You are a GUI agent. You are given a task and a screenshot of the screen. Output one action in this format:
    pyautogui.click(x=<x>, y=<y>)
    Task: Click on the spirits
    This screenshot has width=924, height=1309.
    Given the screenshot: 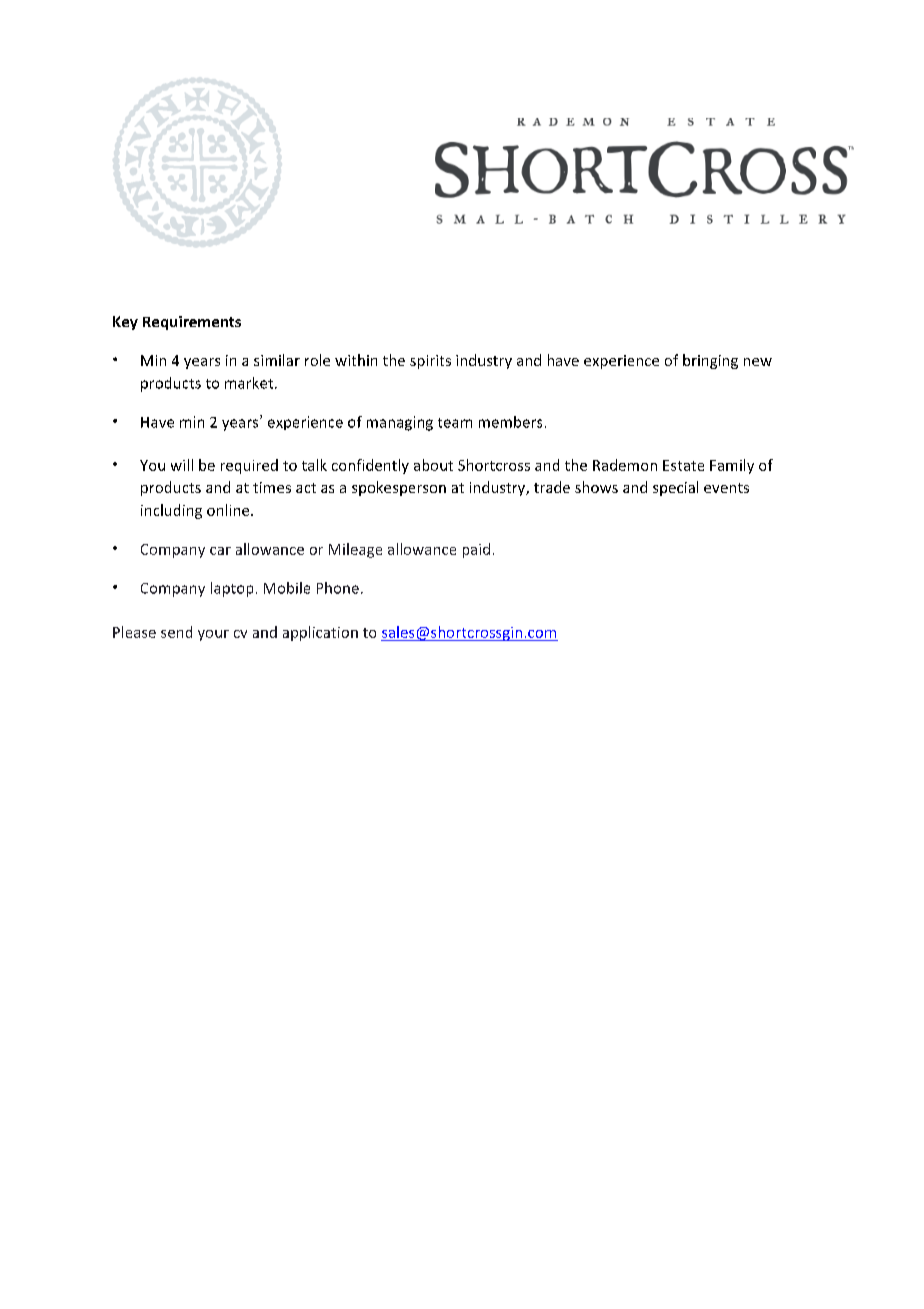 What is the action you would take?
    pyautogui.click(x=430, y=362)
